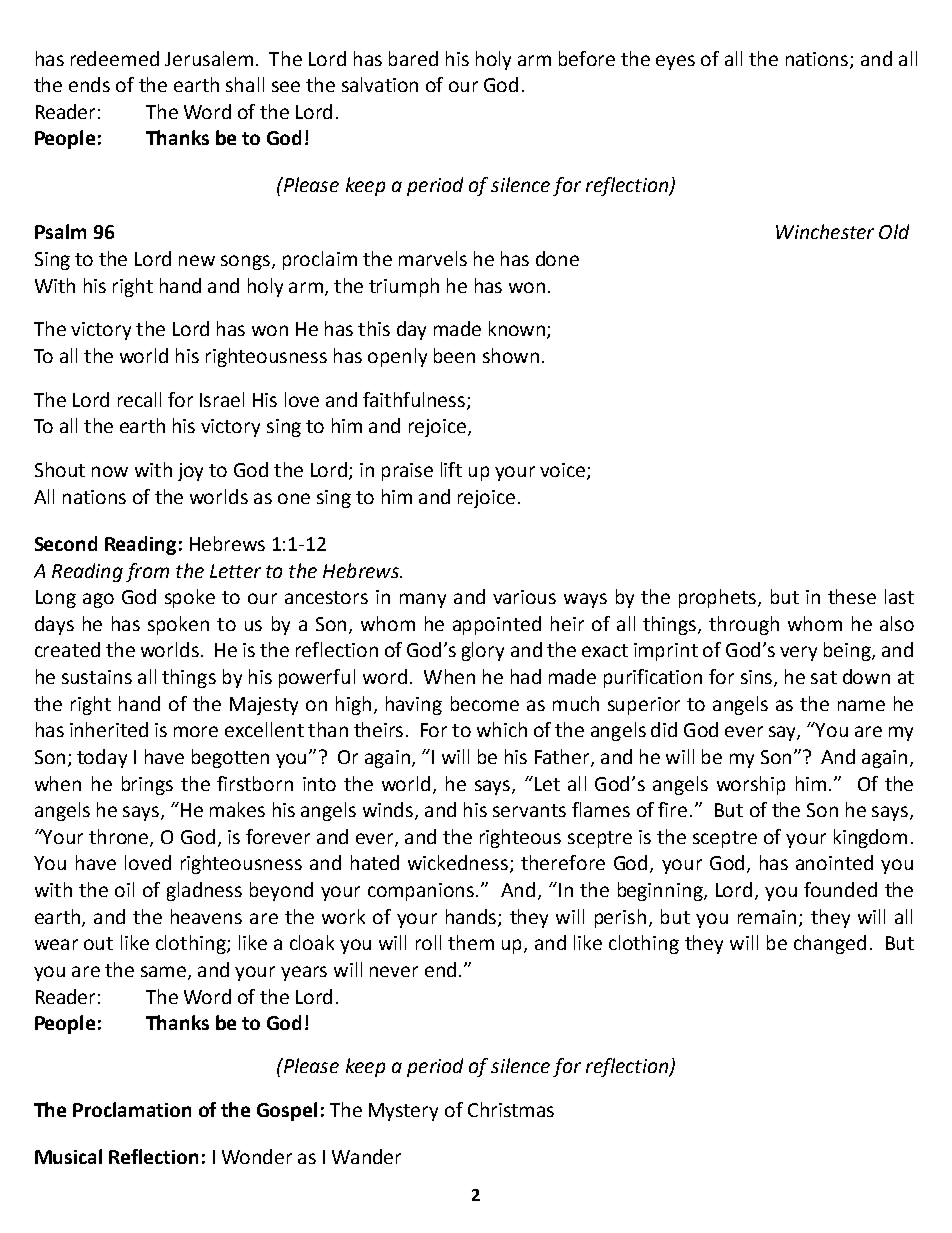  I want to click on recall, so click(139, 399).
